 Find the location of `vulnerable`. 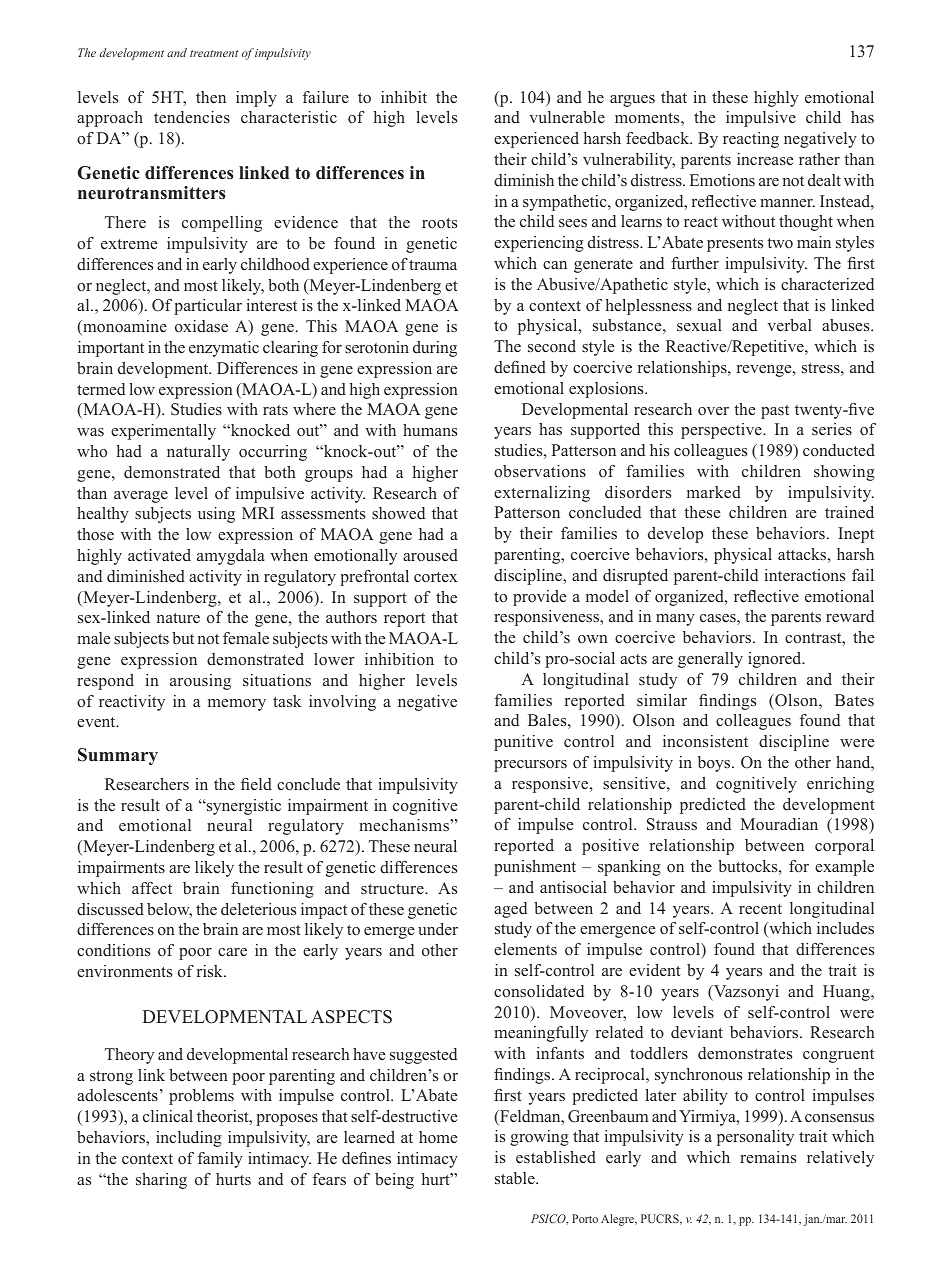

vulnerable is located at coordinates (567, 117).
